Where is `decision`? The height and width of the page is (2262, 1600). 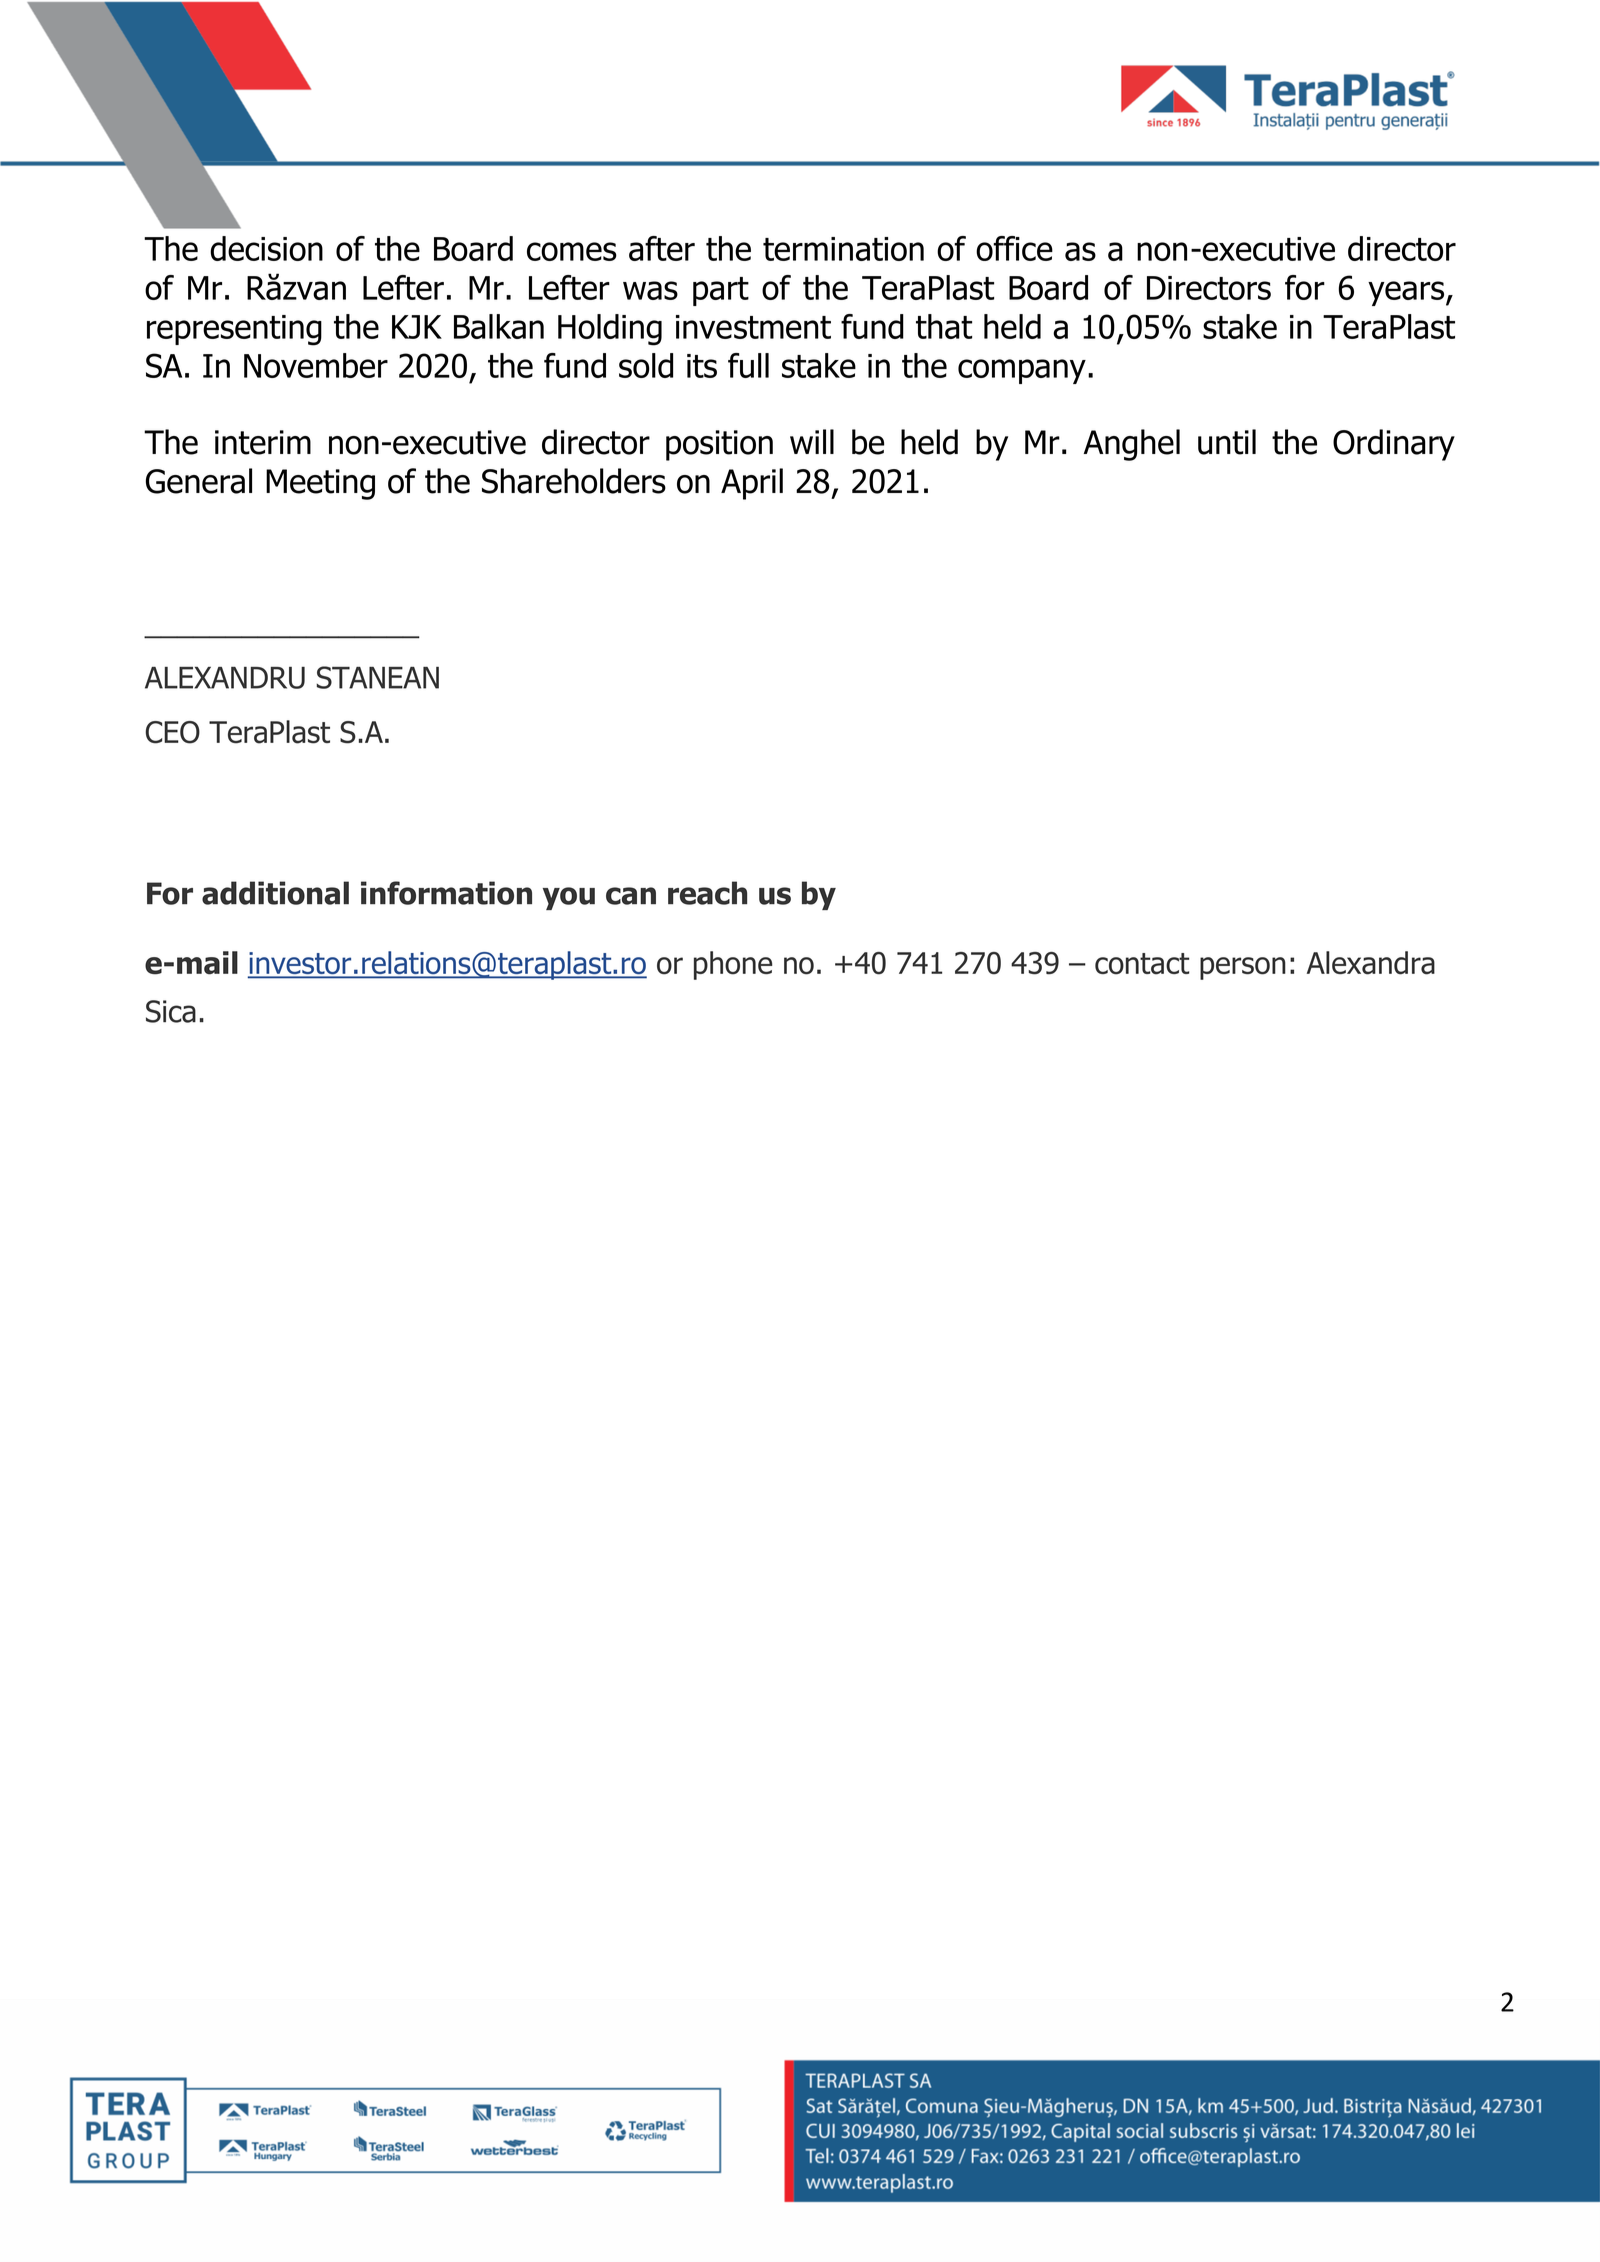
decision is located at coordinates (266, 248).
